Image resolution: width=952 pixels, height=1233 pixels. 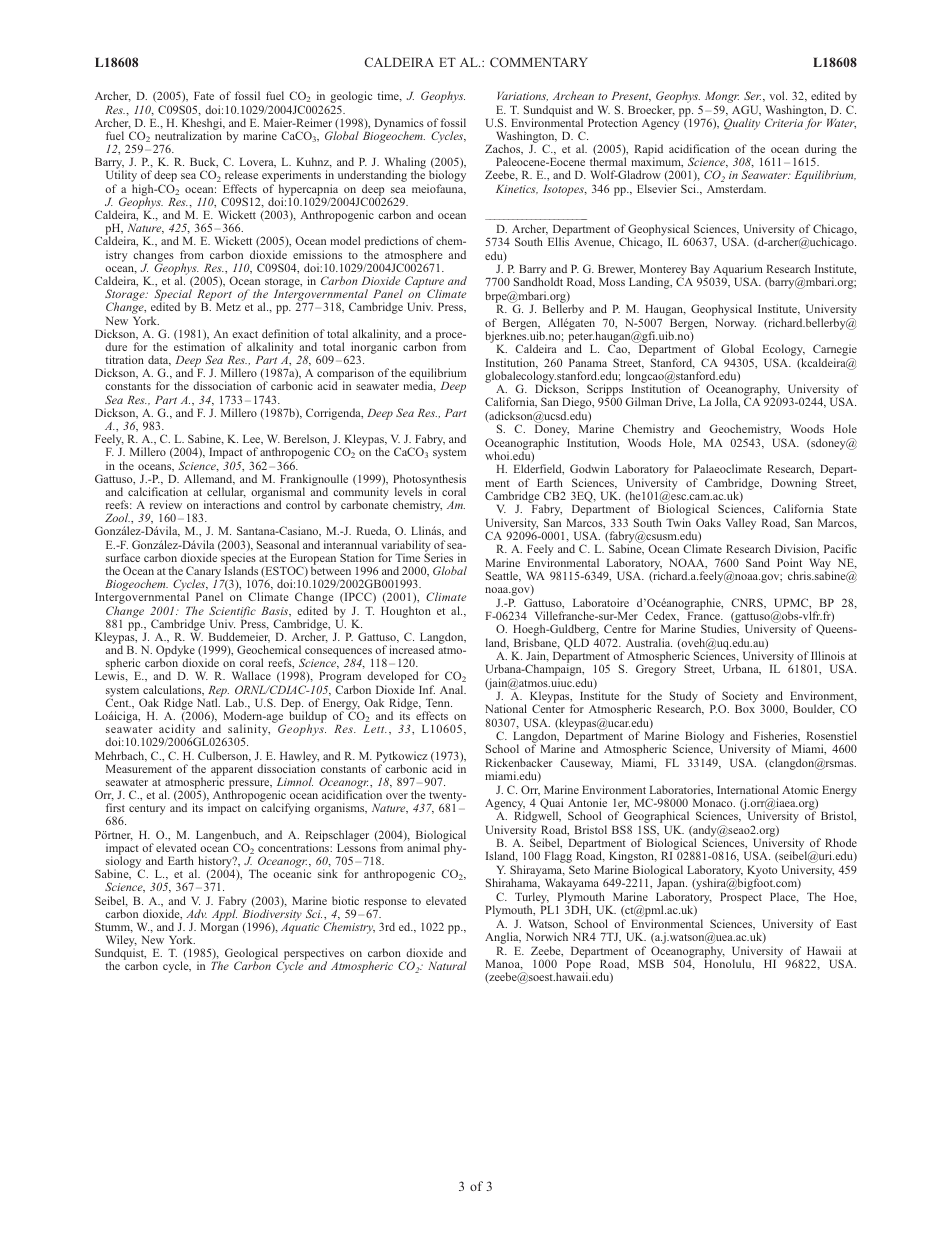 What do you see at coordinates (159, 360) in the screenshot?
I see `data` at bounding box center [159, 360].
